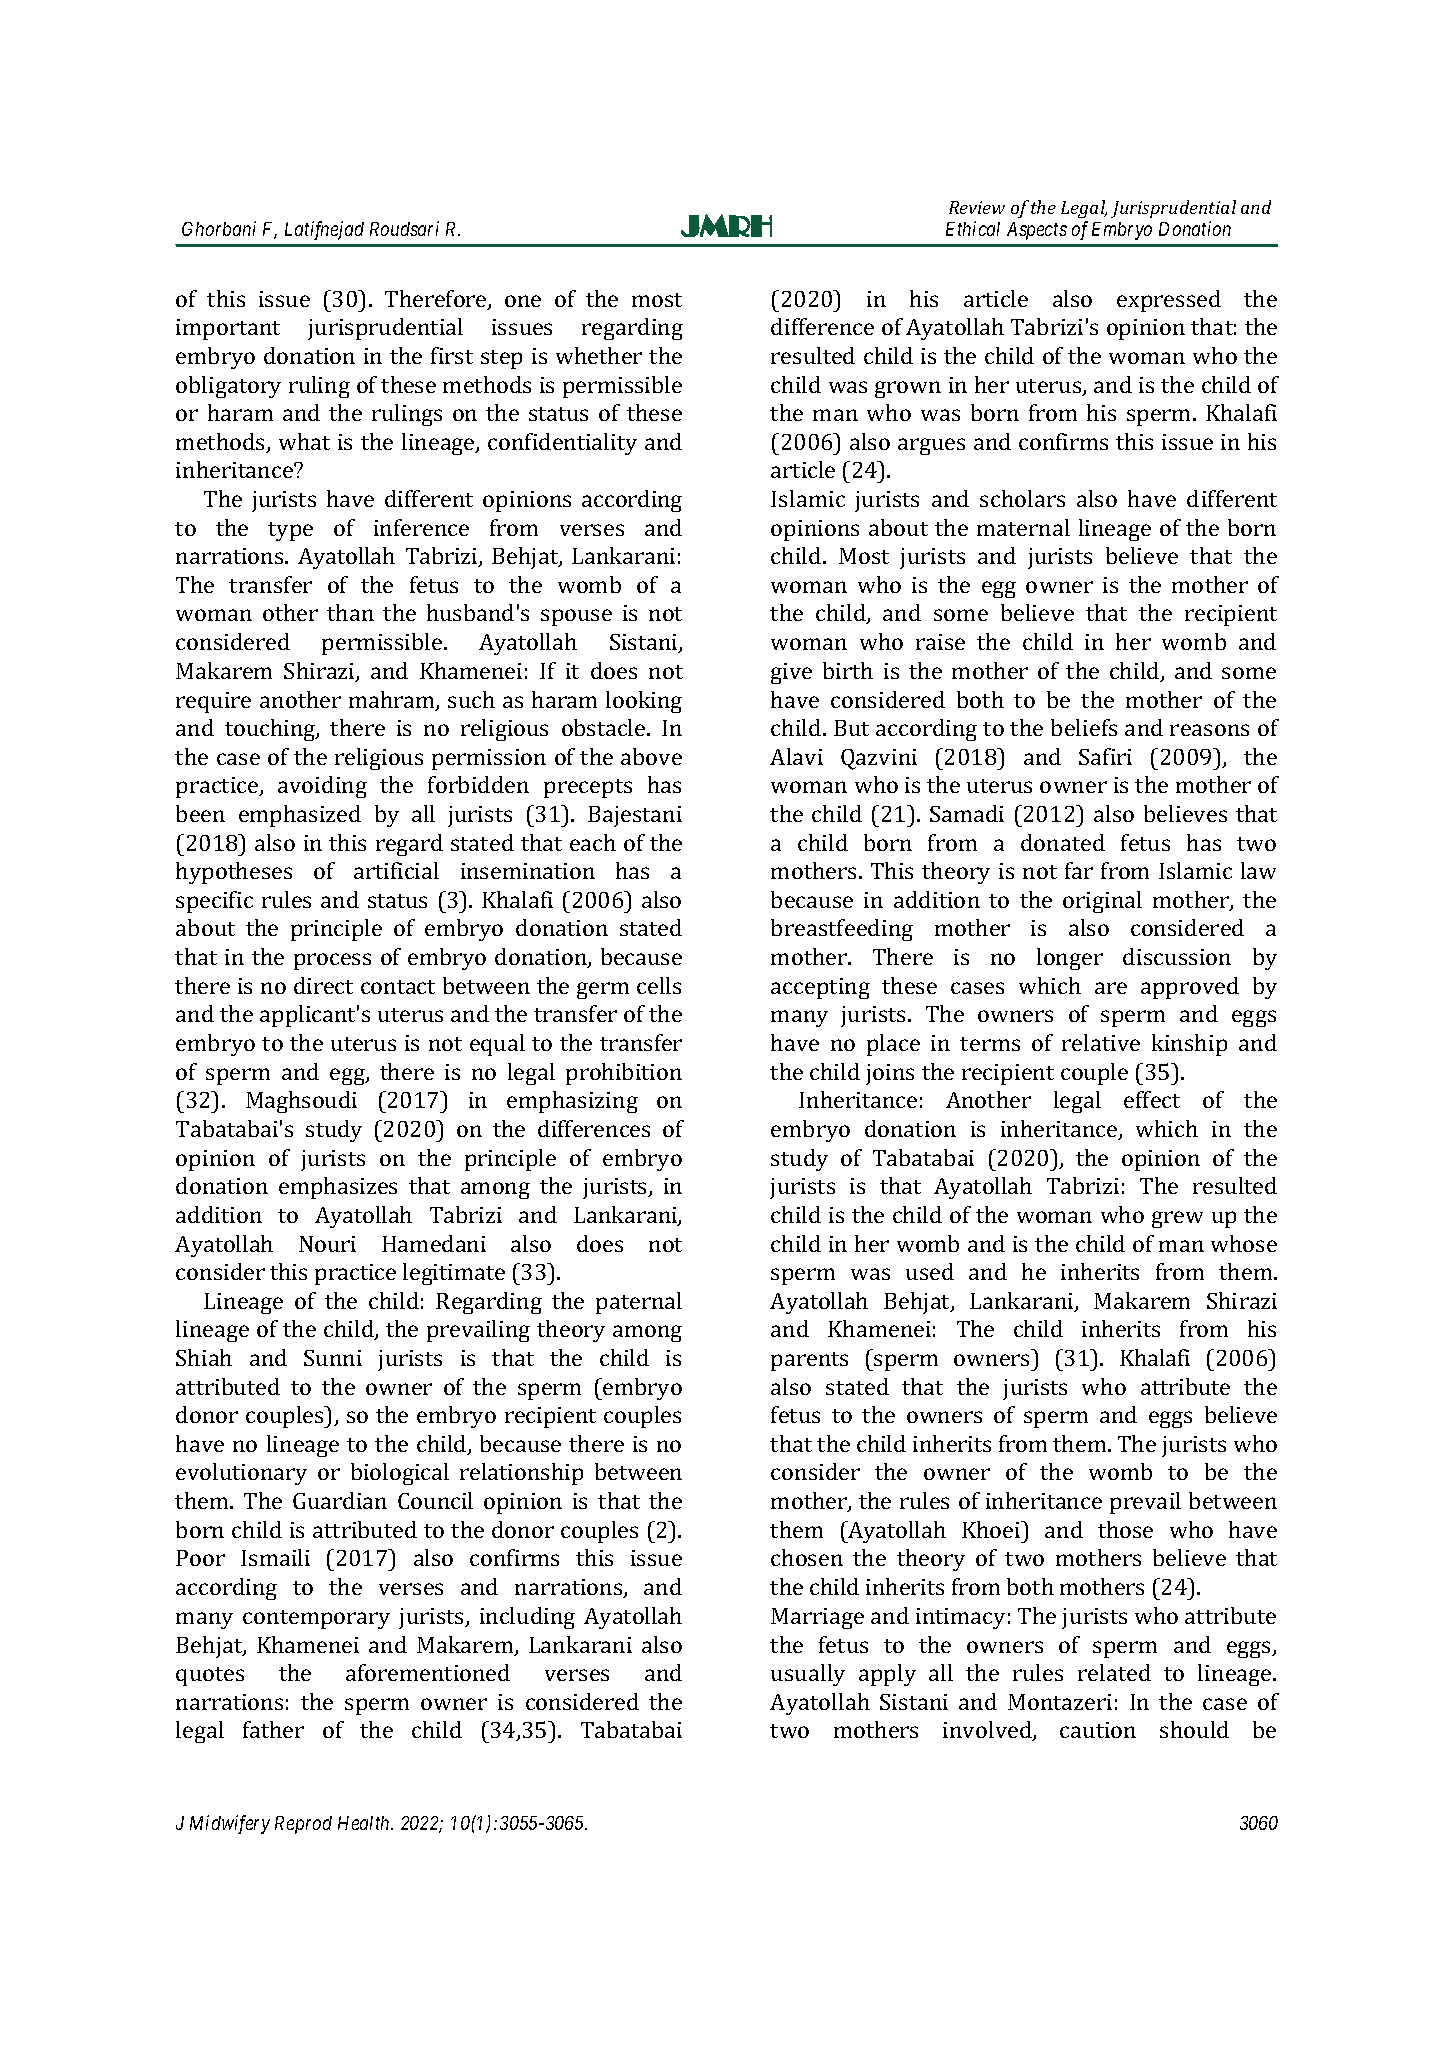 Image resolution: width=1454 pixels, height=2056 pixels. I want to click on cells, so click(659, 985).
